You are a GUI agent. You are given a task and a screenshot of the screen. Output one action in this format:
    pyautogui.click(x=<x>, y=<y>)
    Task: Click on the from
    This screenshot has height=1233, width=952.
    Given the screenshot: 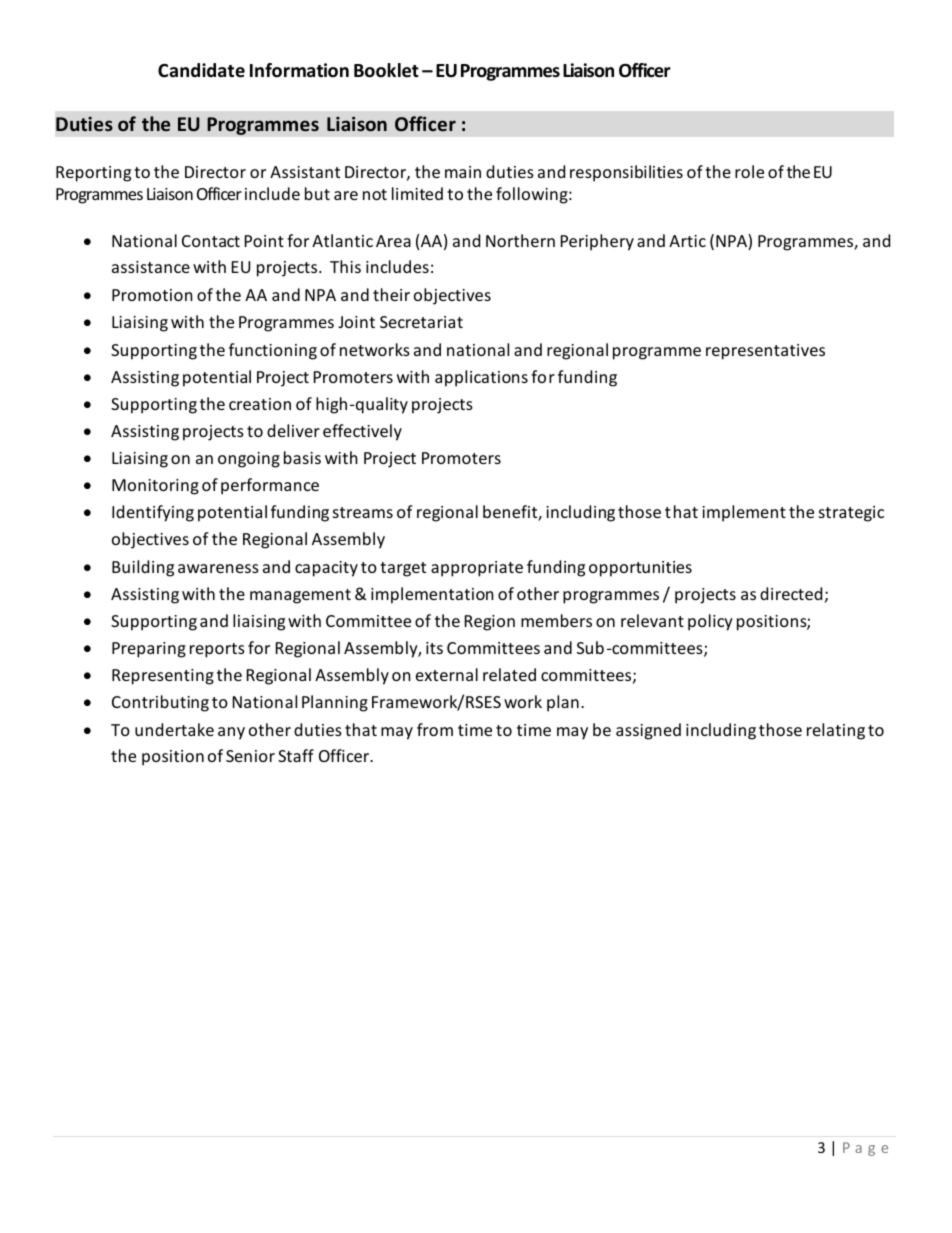 What is the action you would take?
    pyautogui.click(x=435, y=729)
